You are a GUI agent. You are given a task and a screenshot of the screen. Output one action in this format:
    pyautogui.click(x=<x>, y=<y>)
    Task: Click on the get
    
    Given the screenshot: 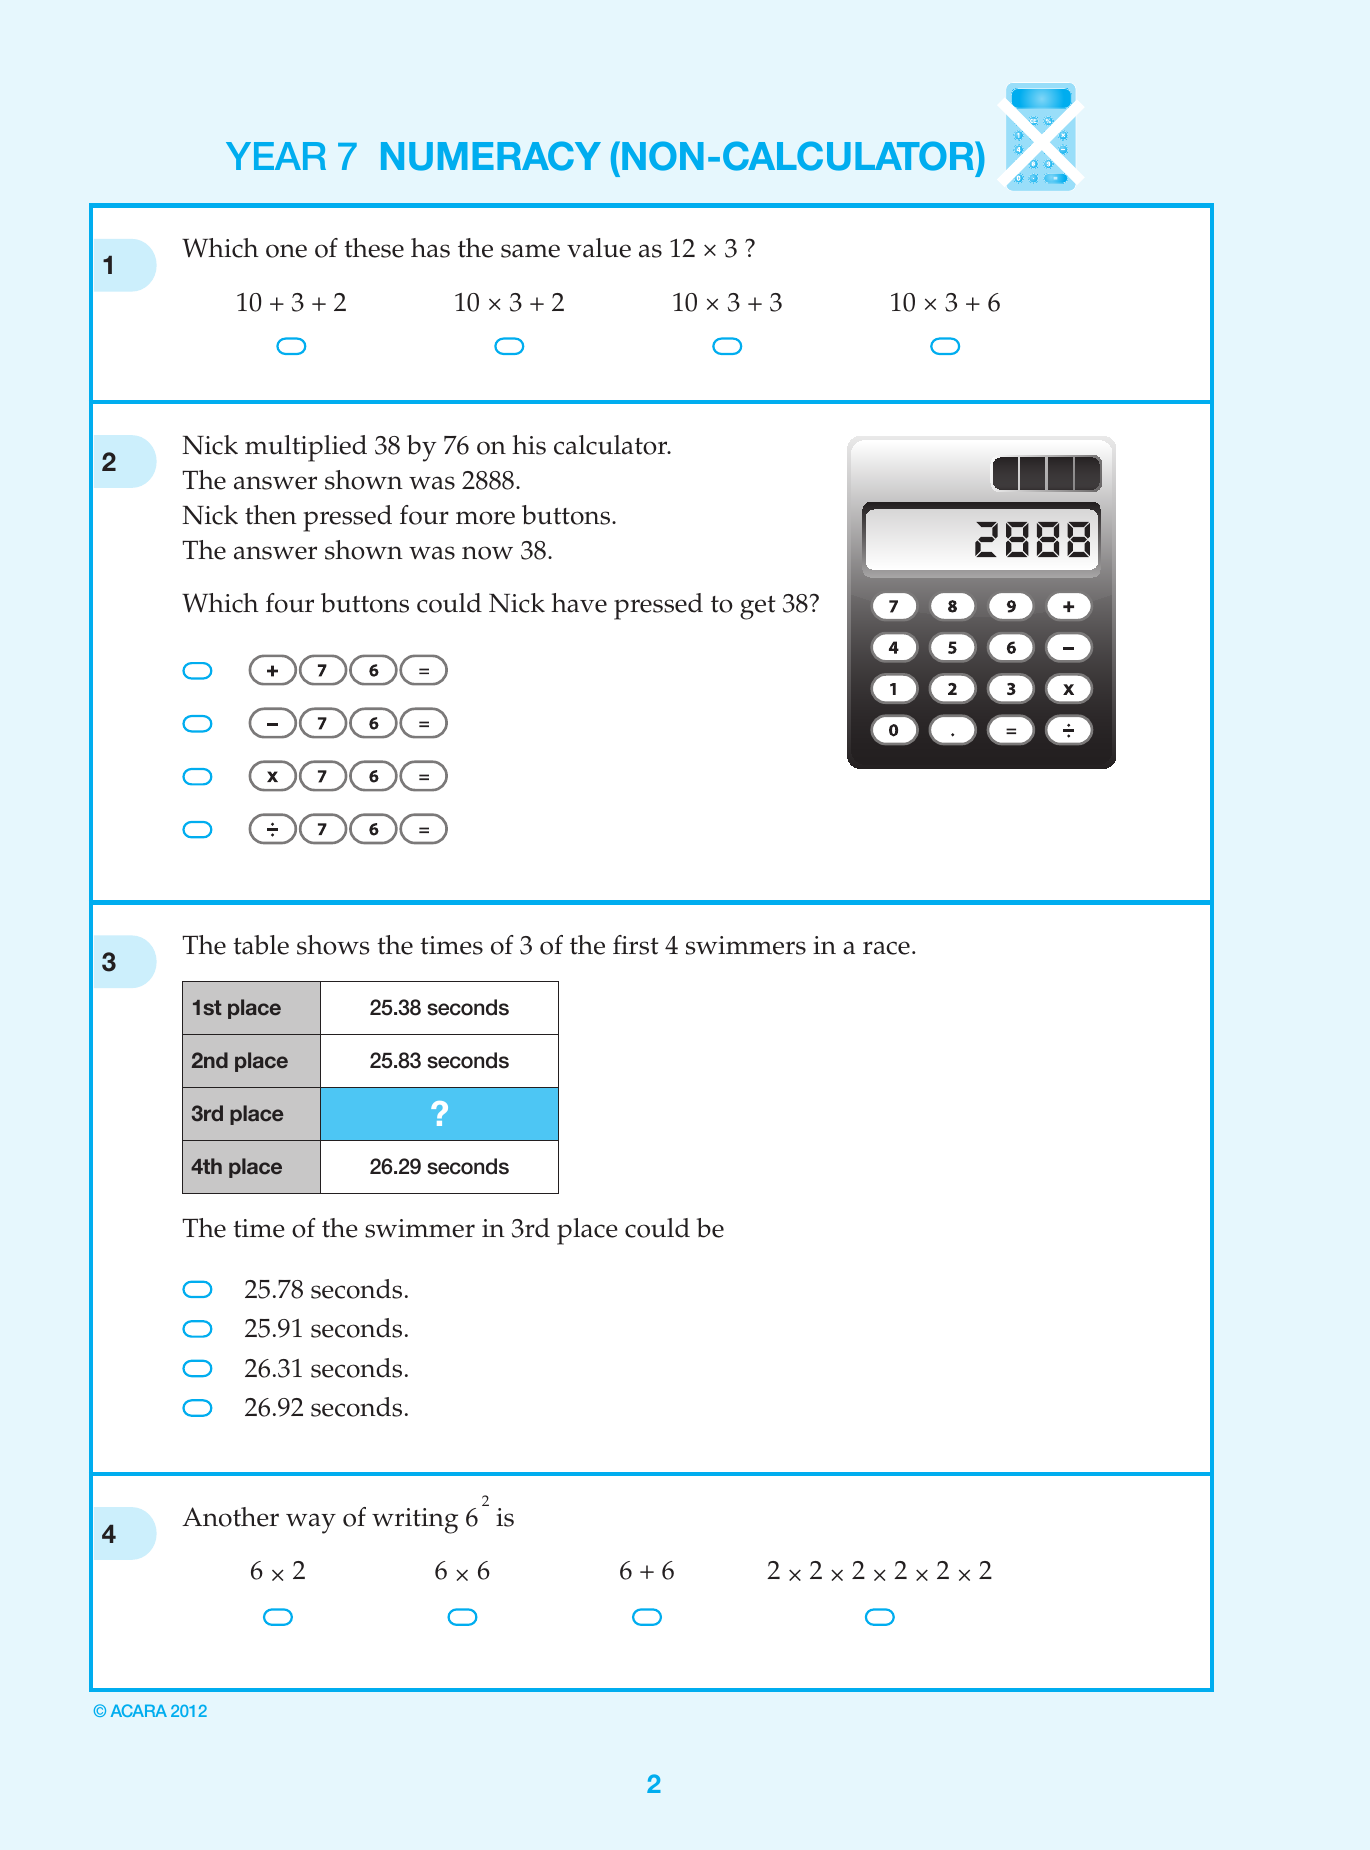 What is the action you would take?
    pyautogui.click(x=758, y=608)
